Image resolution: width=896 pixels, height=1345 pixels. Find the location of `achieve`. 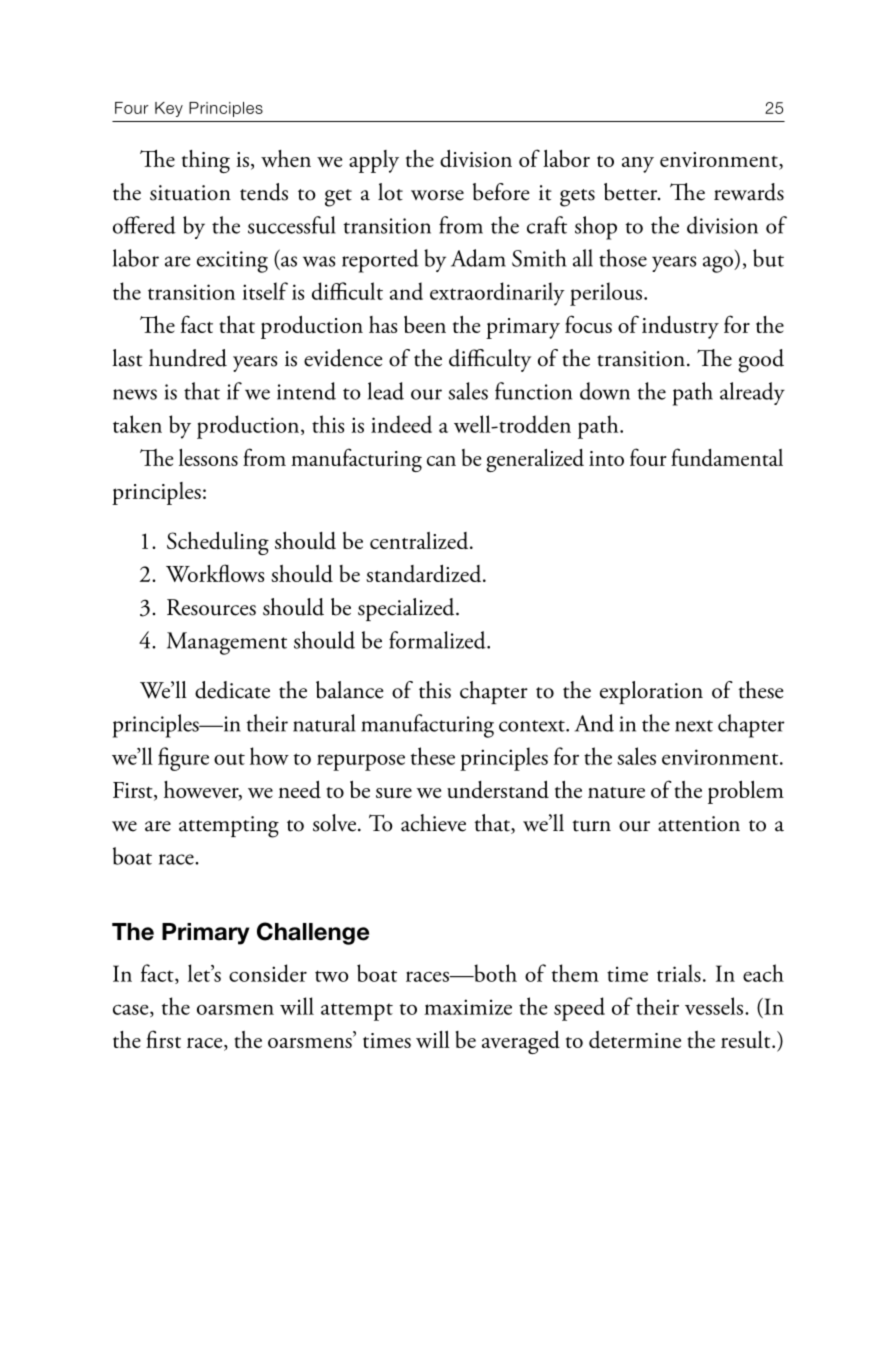

achieve is located at coordinates (433, 823).
